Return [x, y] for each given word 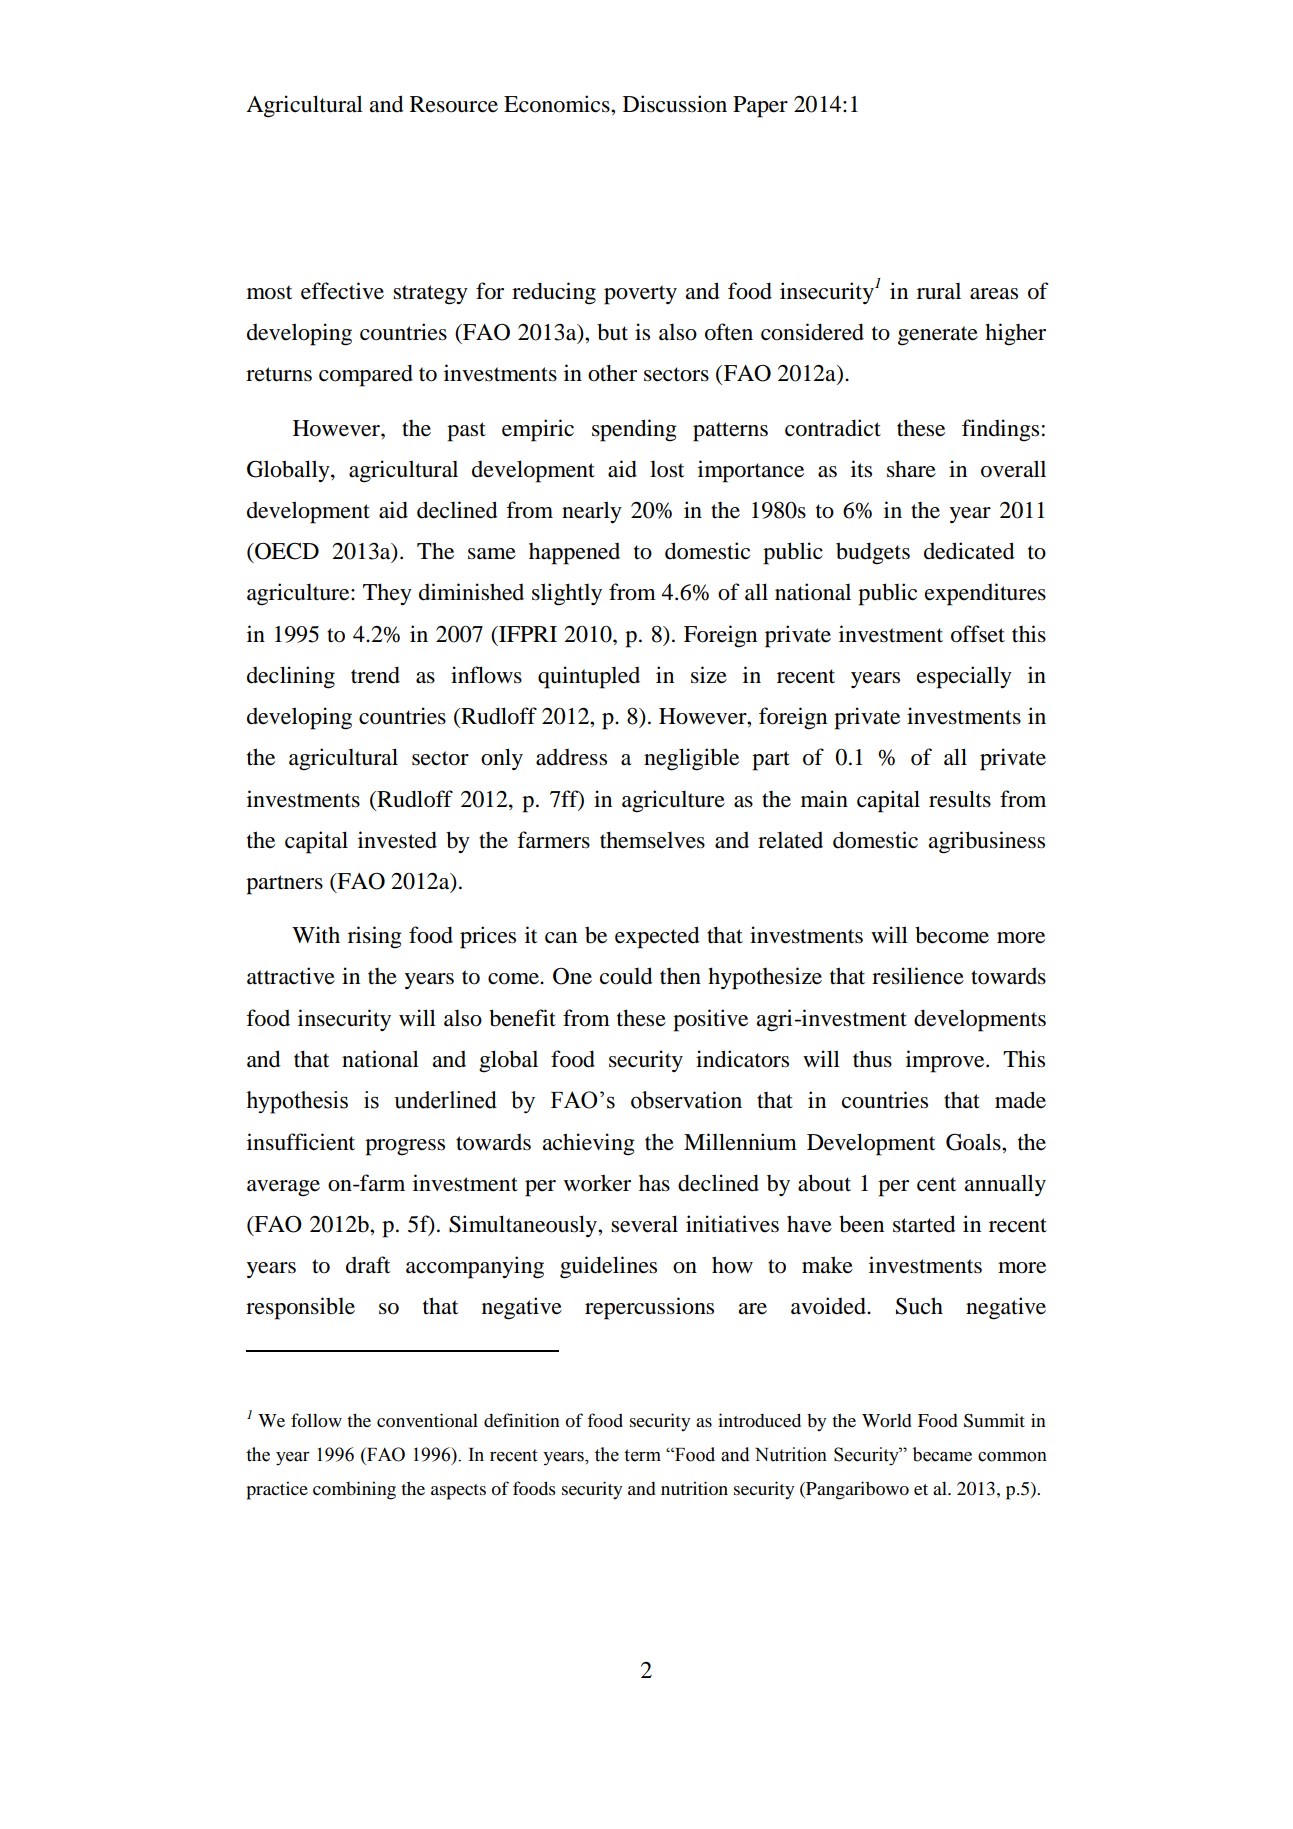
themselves [652, 840]
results [960, 799]
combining [354, 1490]
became [942, 1454]
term [642, 1455]
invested [397, 840]
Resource [454, 104]
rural [939, 291]
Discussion [675, 104]
